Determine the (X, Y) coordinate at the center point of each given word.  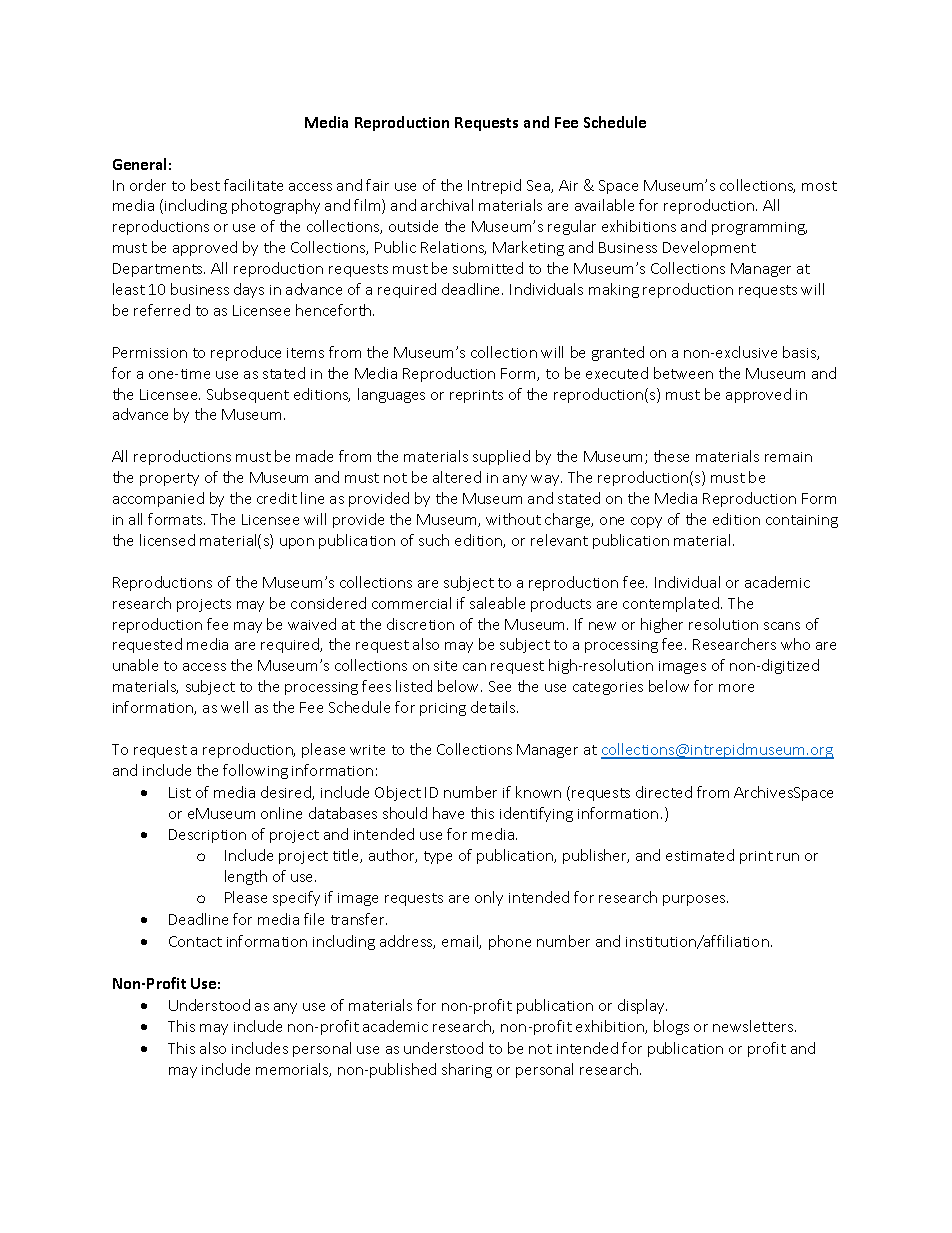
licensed (167, 540)
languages (391, 395)
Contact (195, 941)
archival (447, 205)
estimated (700, 855)
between (683, 373)
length (246, 877)
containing (802, 521)
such (434, 540)
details (494, 707)
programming (759, 228)
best (205, 185)
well (234, 707)
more (736, 688)
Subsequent (248, 395)
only (489, 898)
